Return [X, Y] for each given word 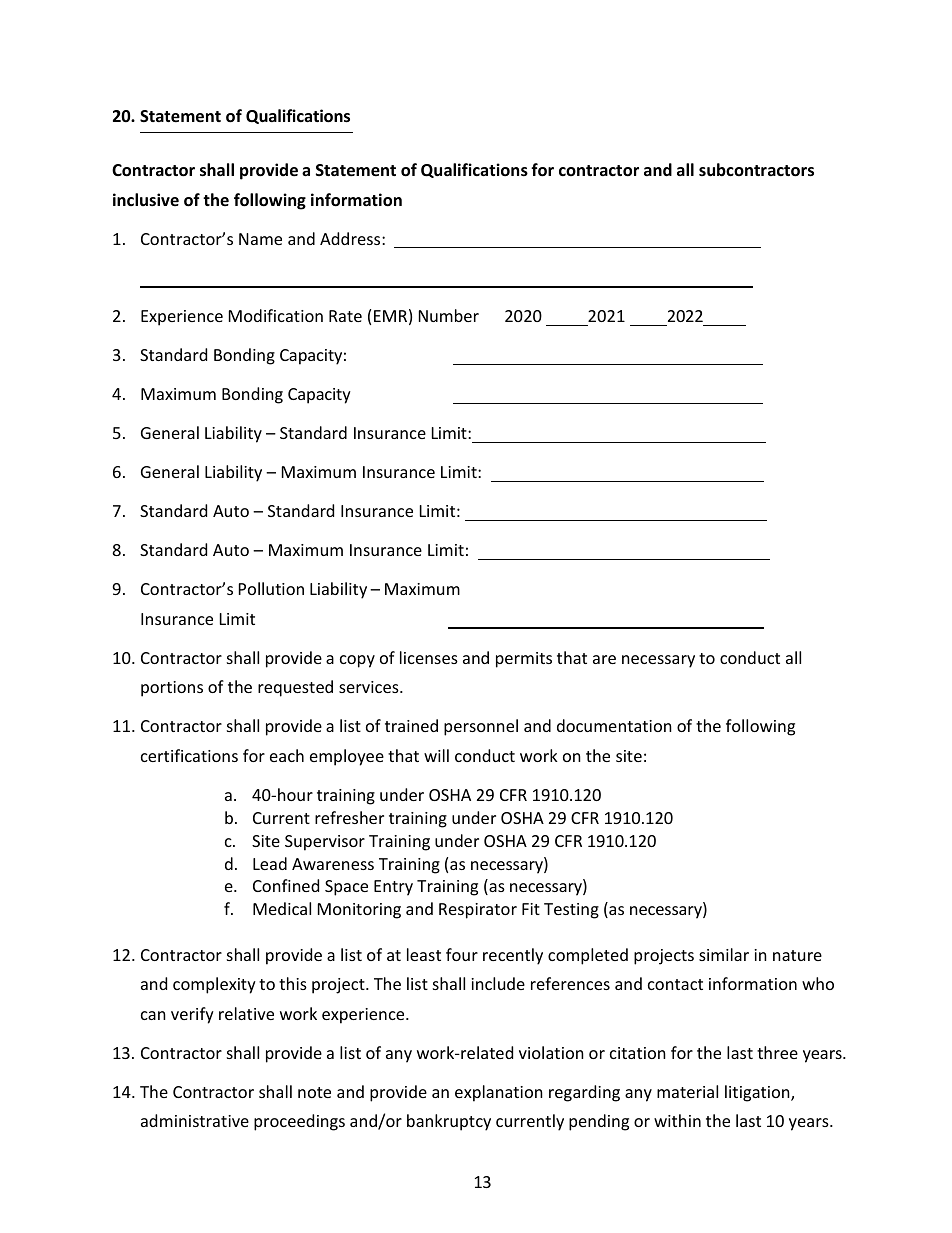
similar [724, 954]
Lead [270, 863]
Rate [345, 316]
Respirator [478, 911]
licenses [429, 657]
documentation [614, 725]
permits [524, 660]
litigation [758, 1093]
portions [172, 689]
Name [260, 239]
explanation [499, 1093]
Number [449, 315]
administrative [195, 1120]
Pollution [271, 588]
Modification [276, 315]
